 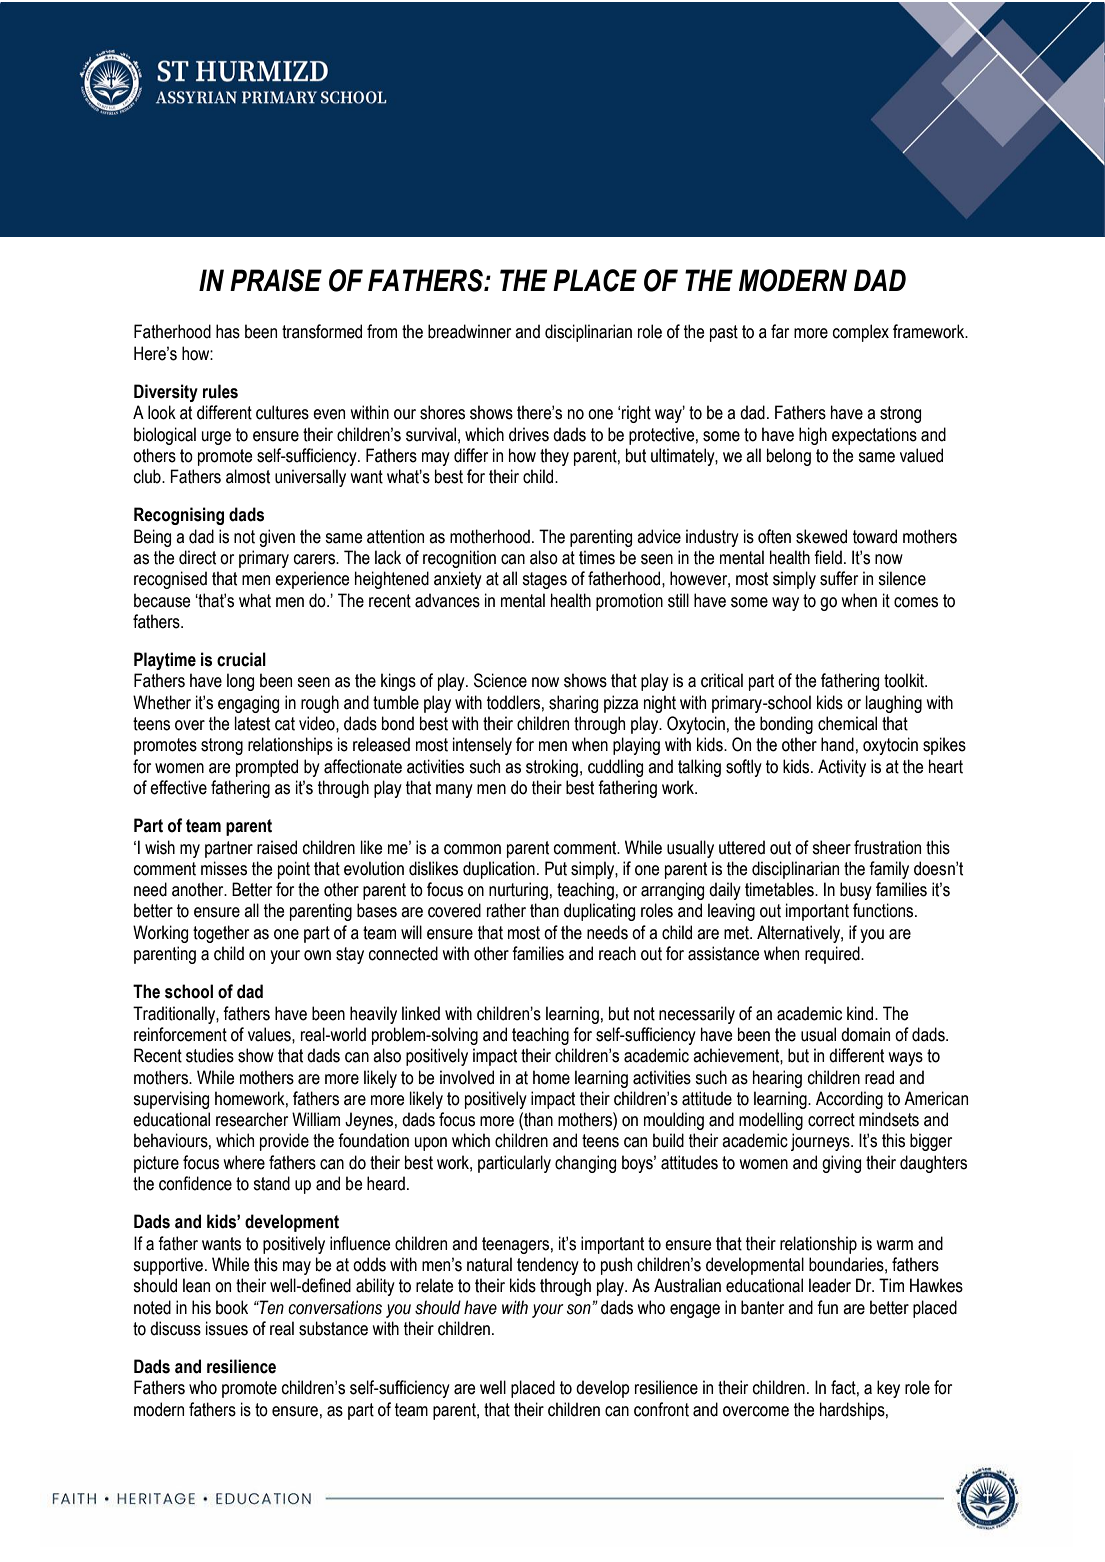 What do you see at coordinates (227, 1328) in the screenshot?
I see `issues` at bounding box center [227, 1328].
